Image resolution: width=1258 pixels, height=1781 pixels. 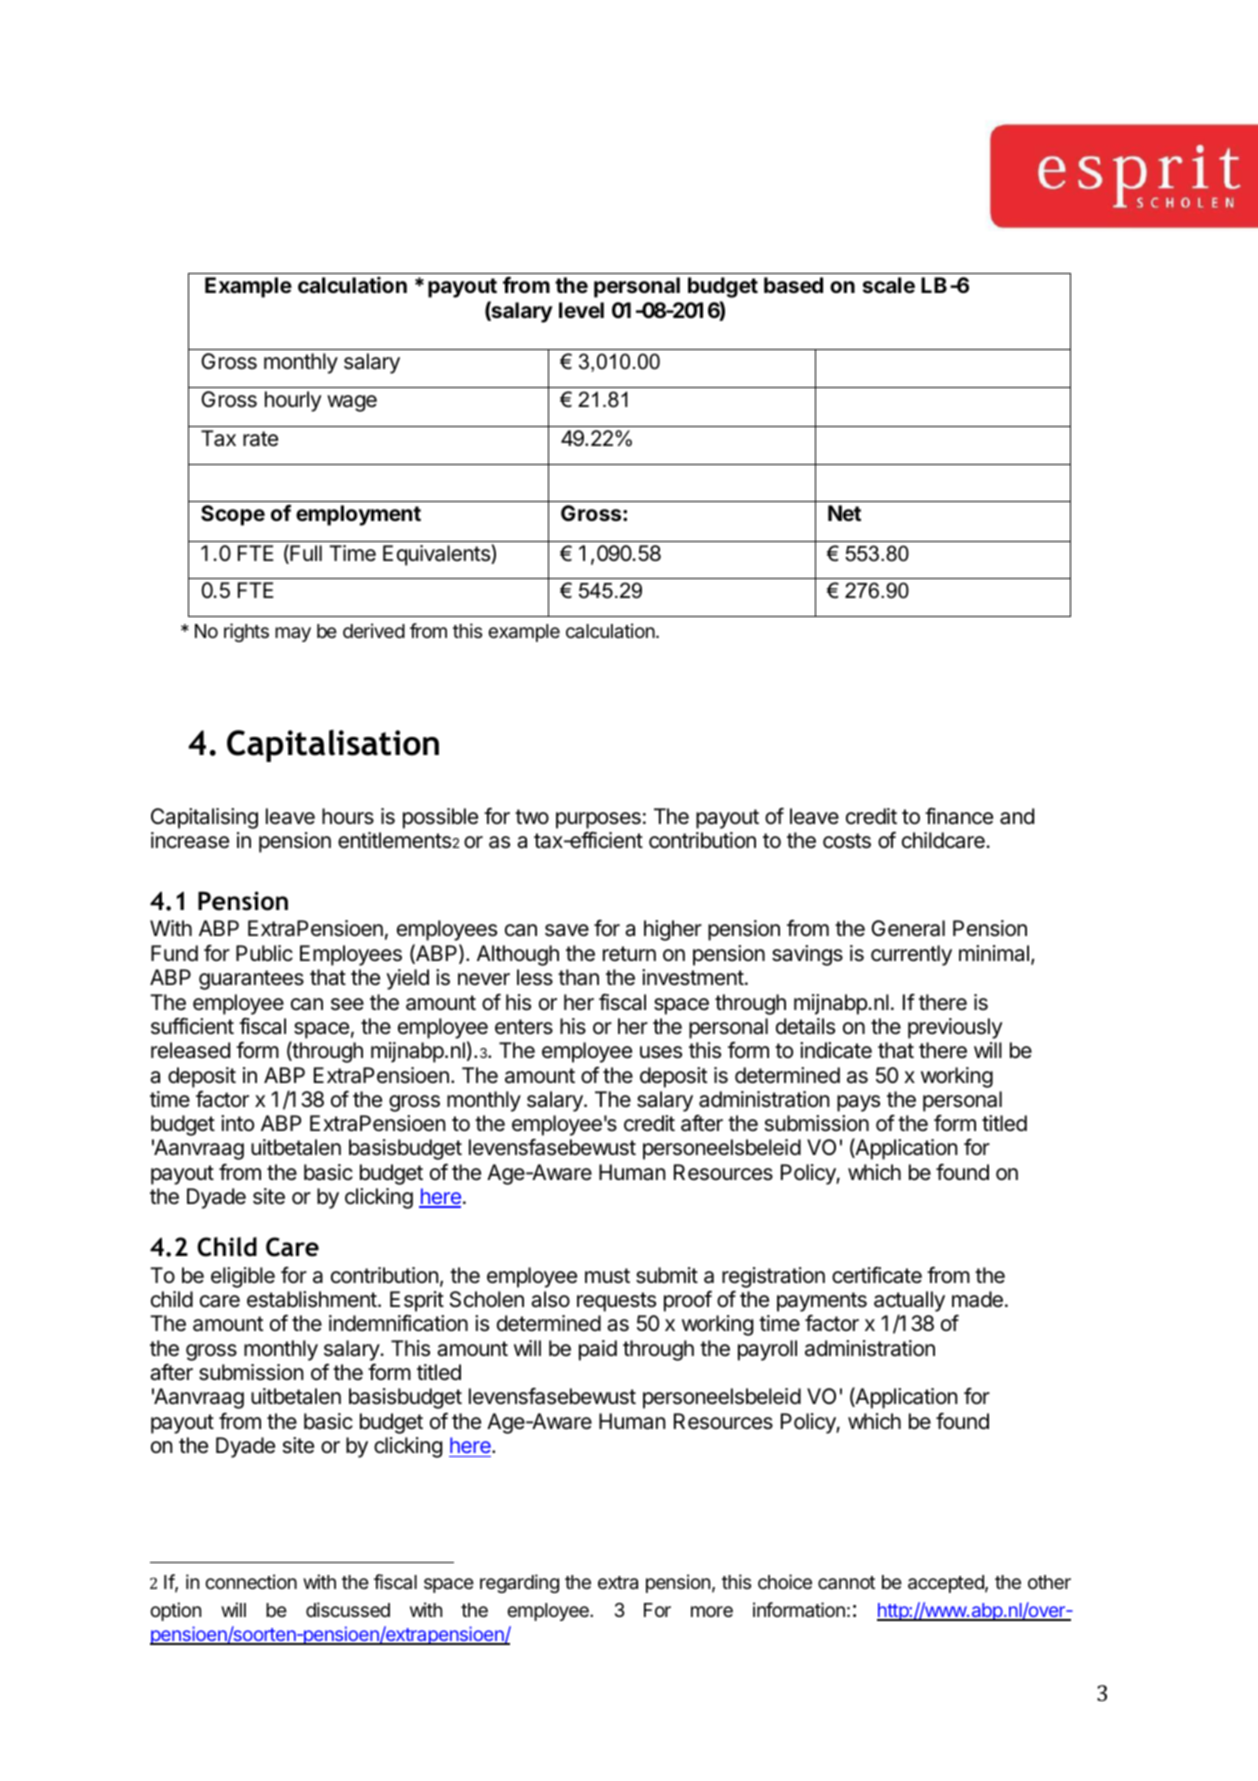 What do you see at coordinates (846, 1583) in the screenshot?
I see `cannot` at bounding box center [846, 1583].
